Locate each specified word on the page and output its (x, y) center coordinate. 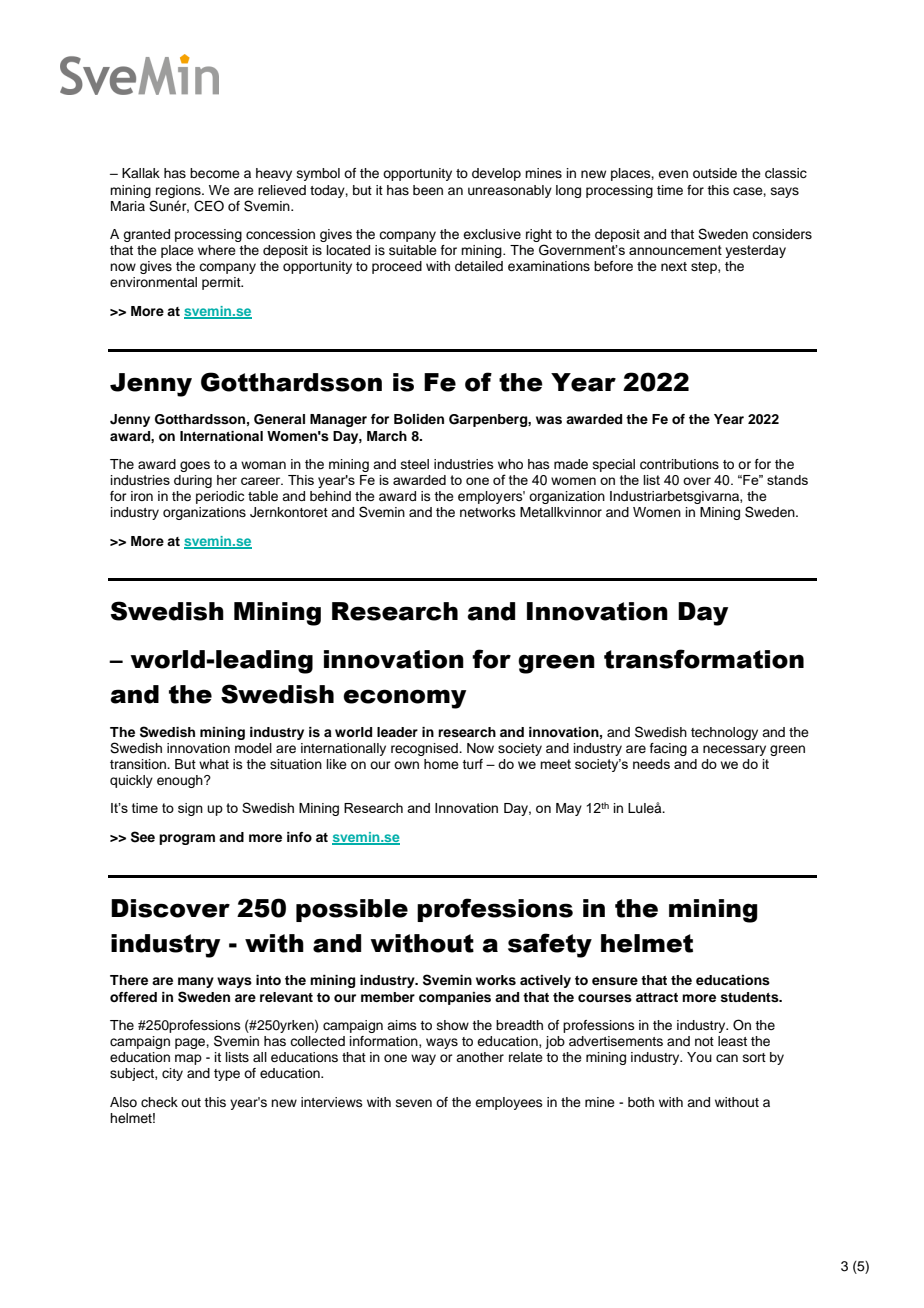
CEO (209, 206)
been (428, 190)
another (480, 1057)
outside (715, 173)
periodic (220, 497)
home (441, 764)
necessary (734, 750)
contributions (679, 464)
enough (181, 781)
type (227, 1075)
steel (415, 464)
